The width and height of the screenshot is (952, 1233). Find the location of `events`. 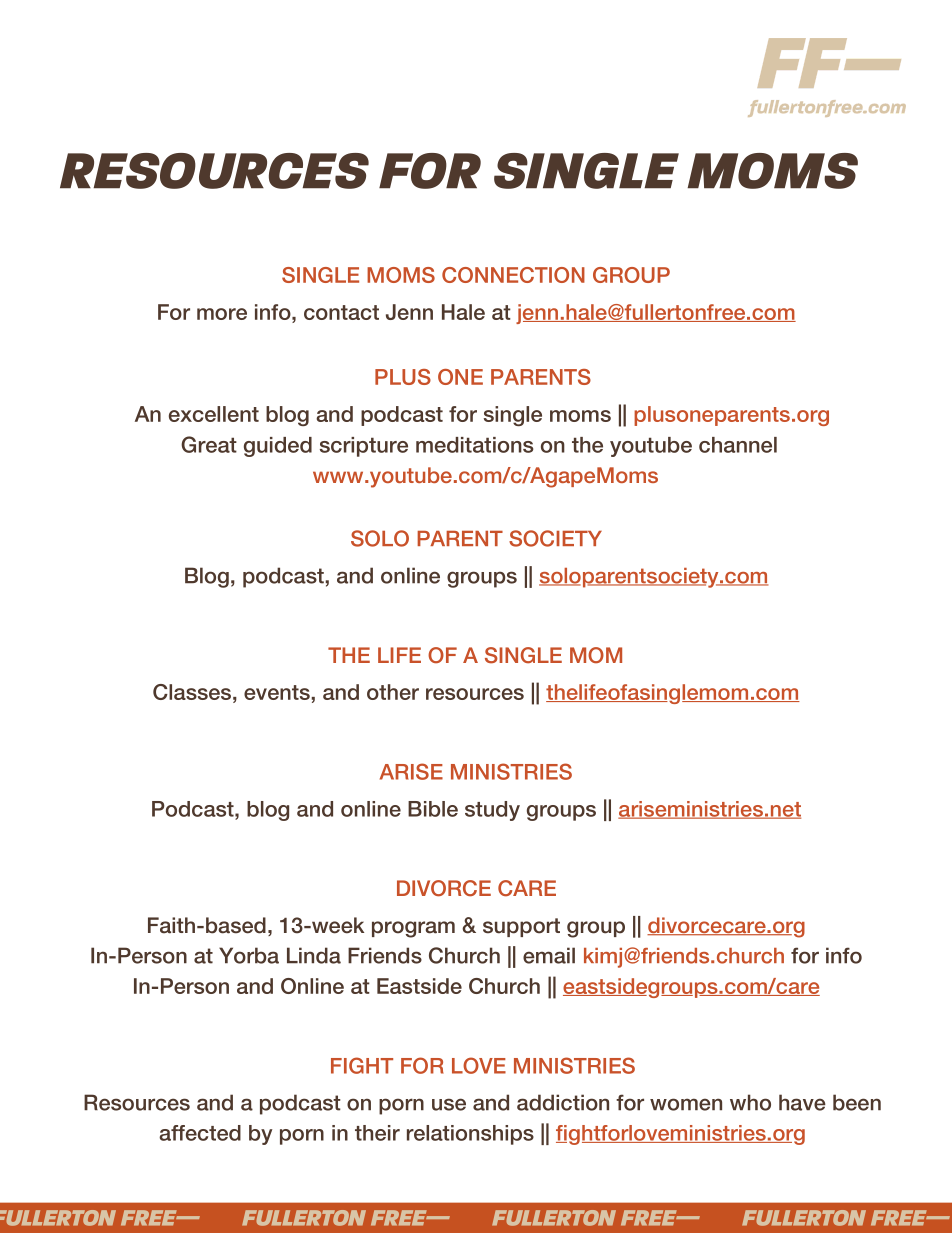

events is located at coordinates (278, 692).
